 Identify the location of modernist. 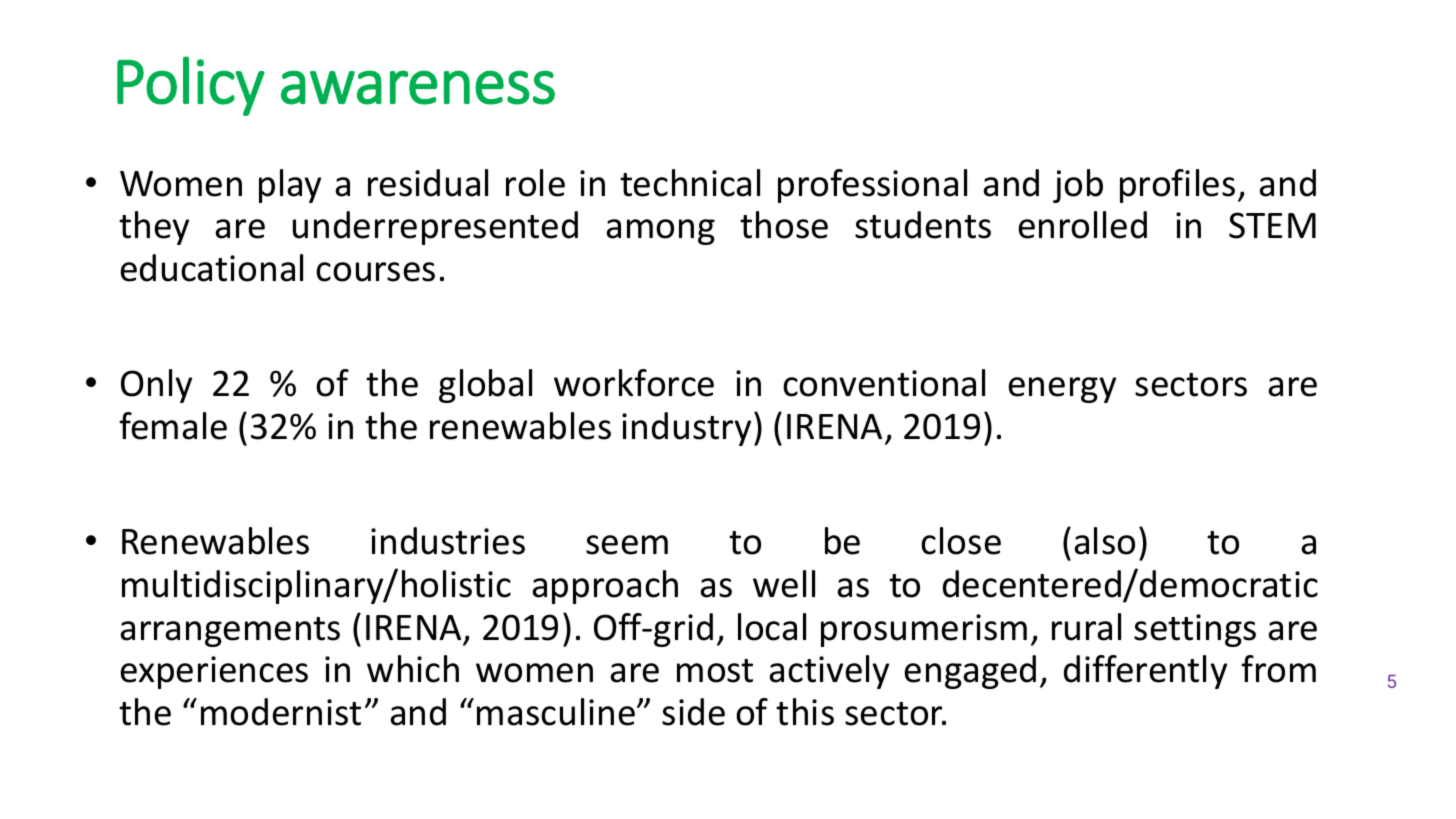
(281, 712).
